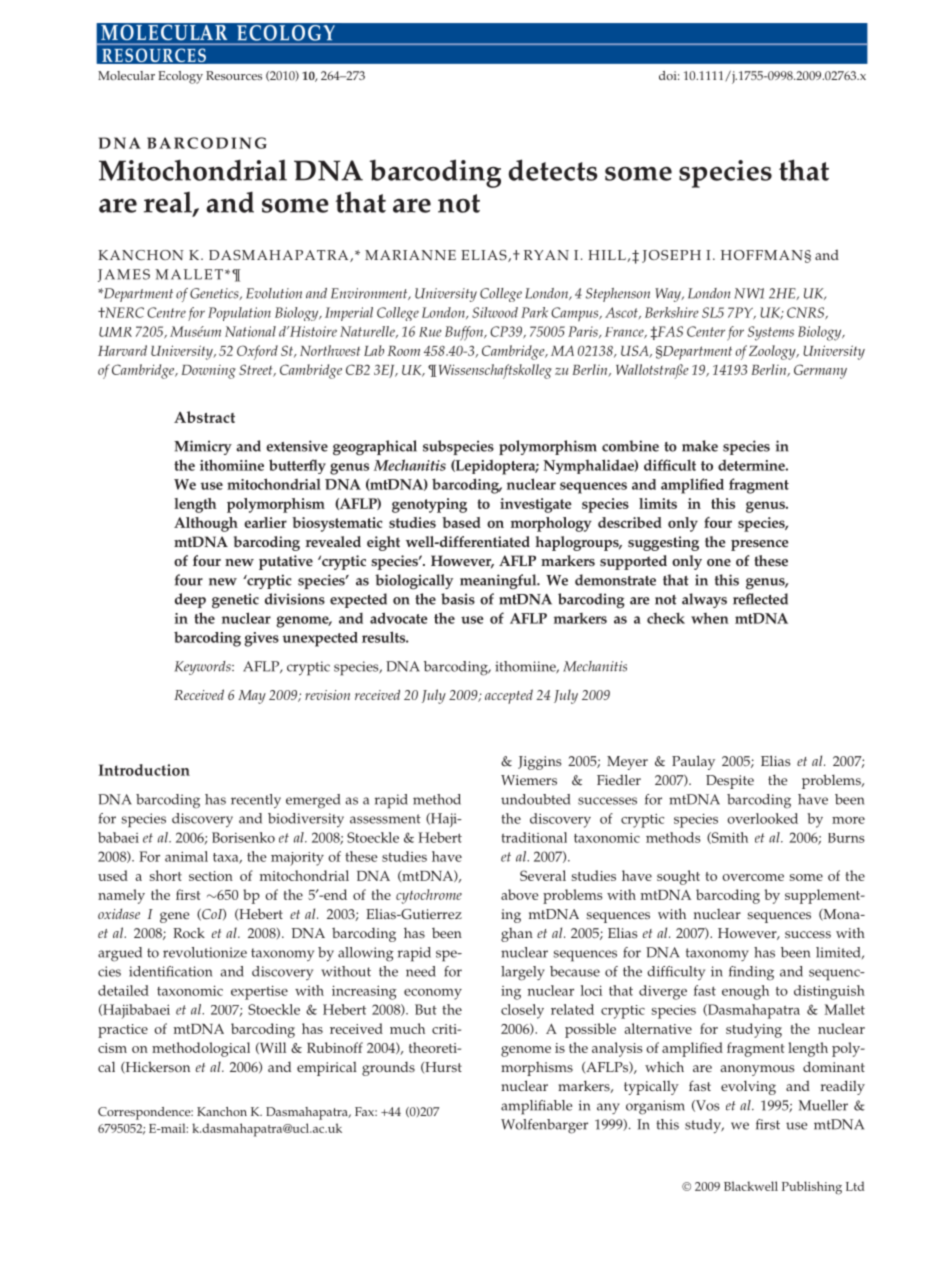 The image size is (952, 1265). I want to click on Although, so click(206, 524).
